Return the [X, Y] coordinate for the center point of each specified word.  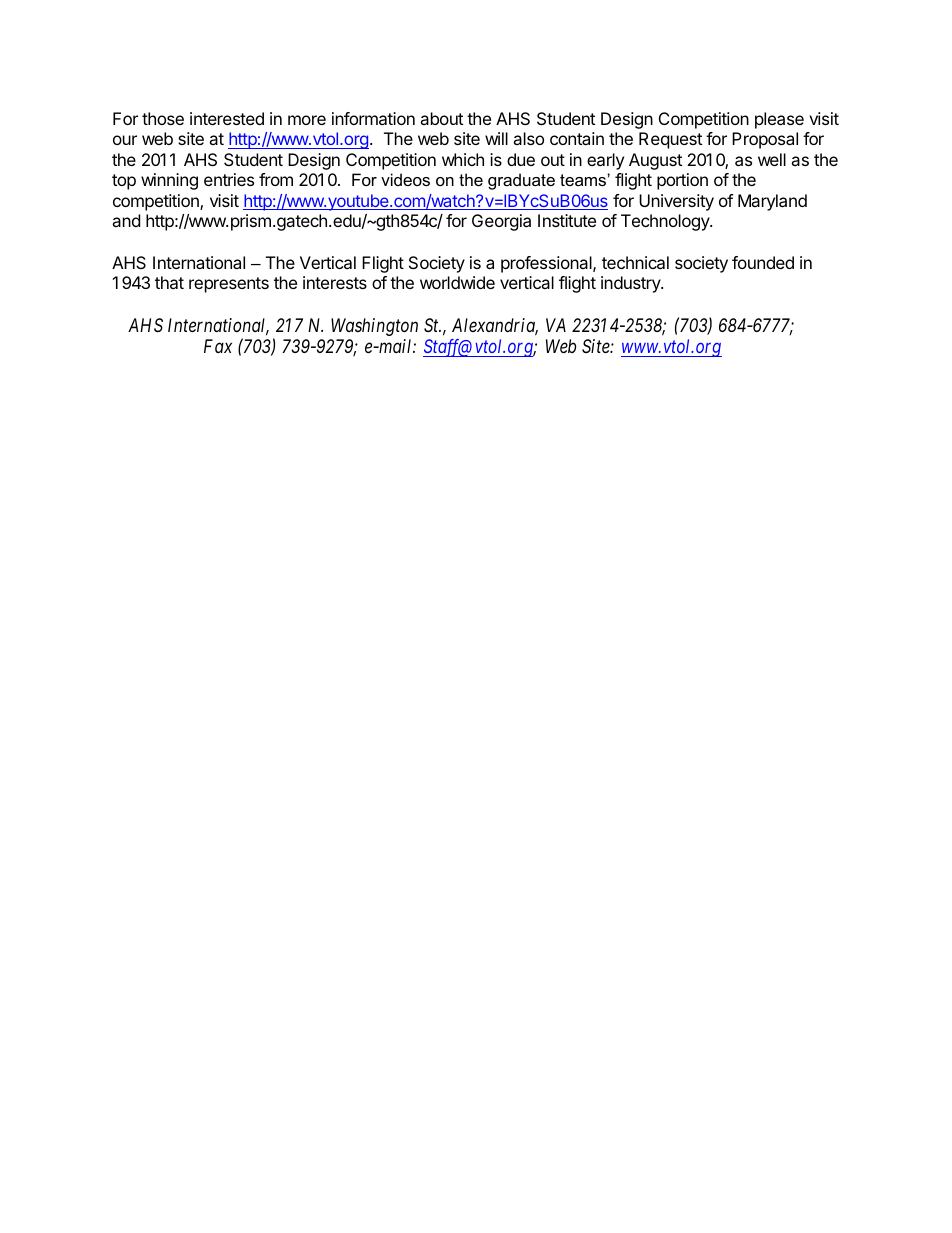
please [779, 120]
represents [229, 285]
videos [405, 179]
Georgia [501, 222]
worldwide [457, 282]
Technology [666, 222]
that [169, 282]
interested [227, 118]
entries [229, 179]
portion [682, 181]
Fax [218, 346]
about [441, 118]
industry [631, 284]
